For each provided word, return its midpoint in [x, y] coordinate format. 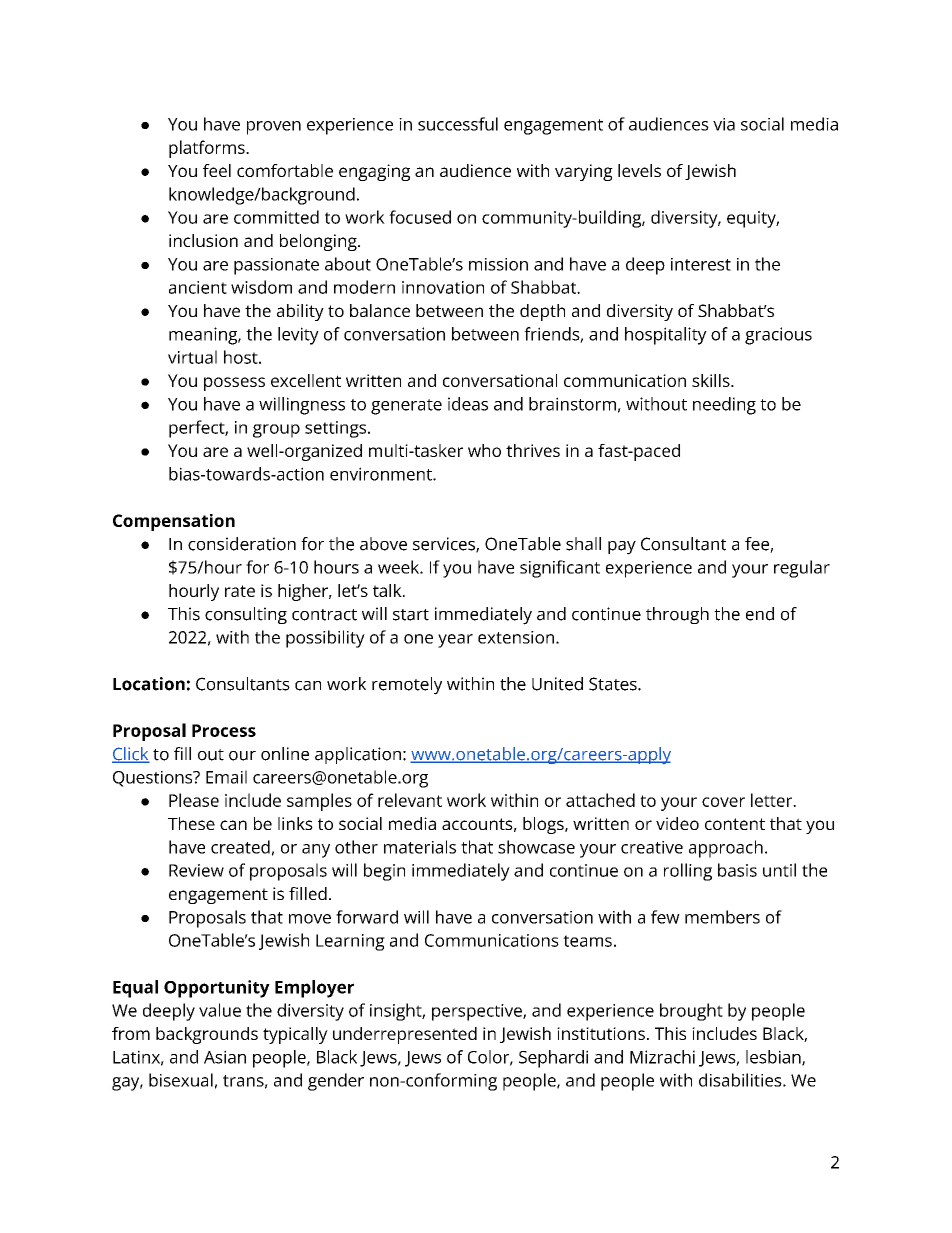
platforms [208, 149]
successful [458, 124]
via [724, 124]
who [484, 450]
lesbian [774, 1058]
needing [724, 406]
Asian [225, 1057]
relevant [410, 800]
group [276, 431]
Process [224, 730]
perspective [478, 1012]
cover [723, 802]
